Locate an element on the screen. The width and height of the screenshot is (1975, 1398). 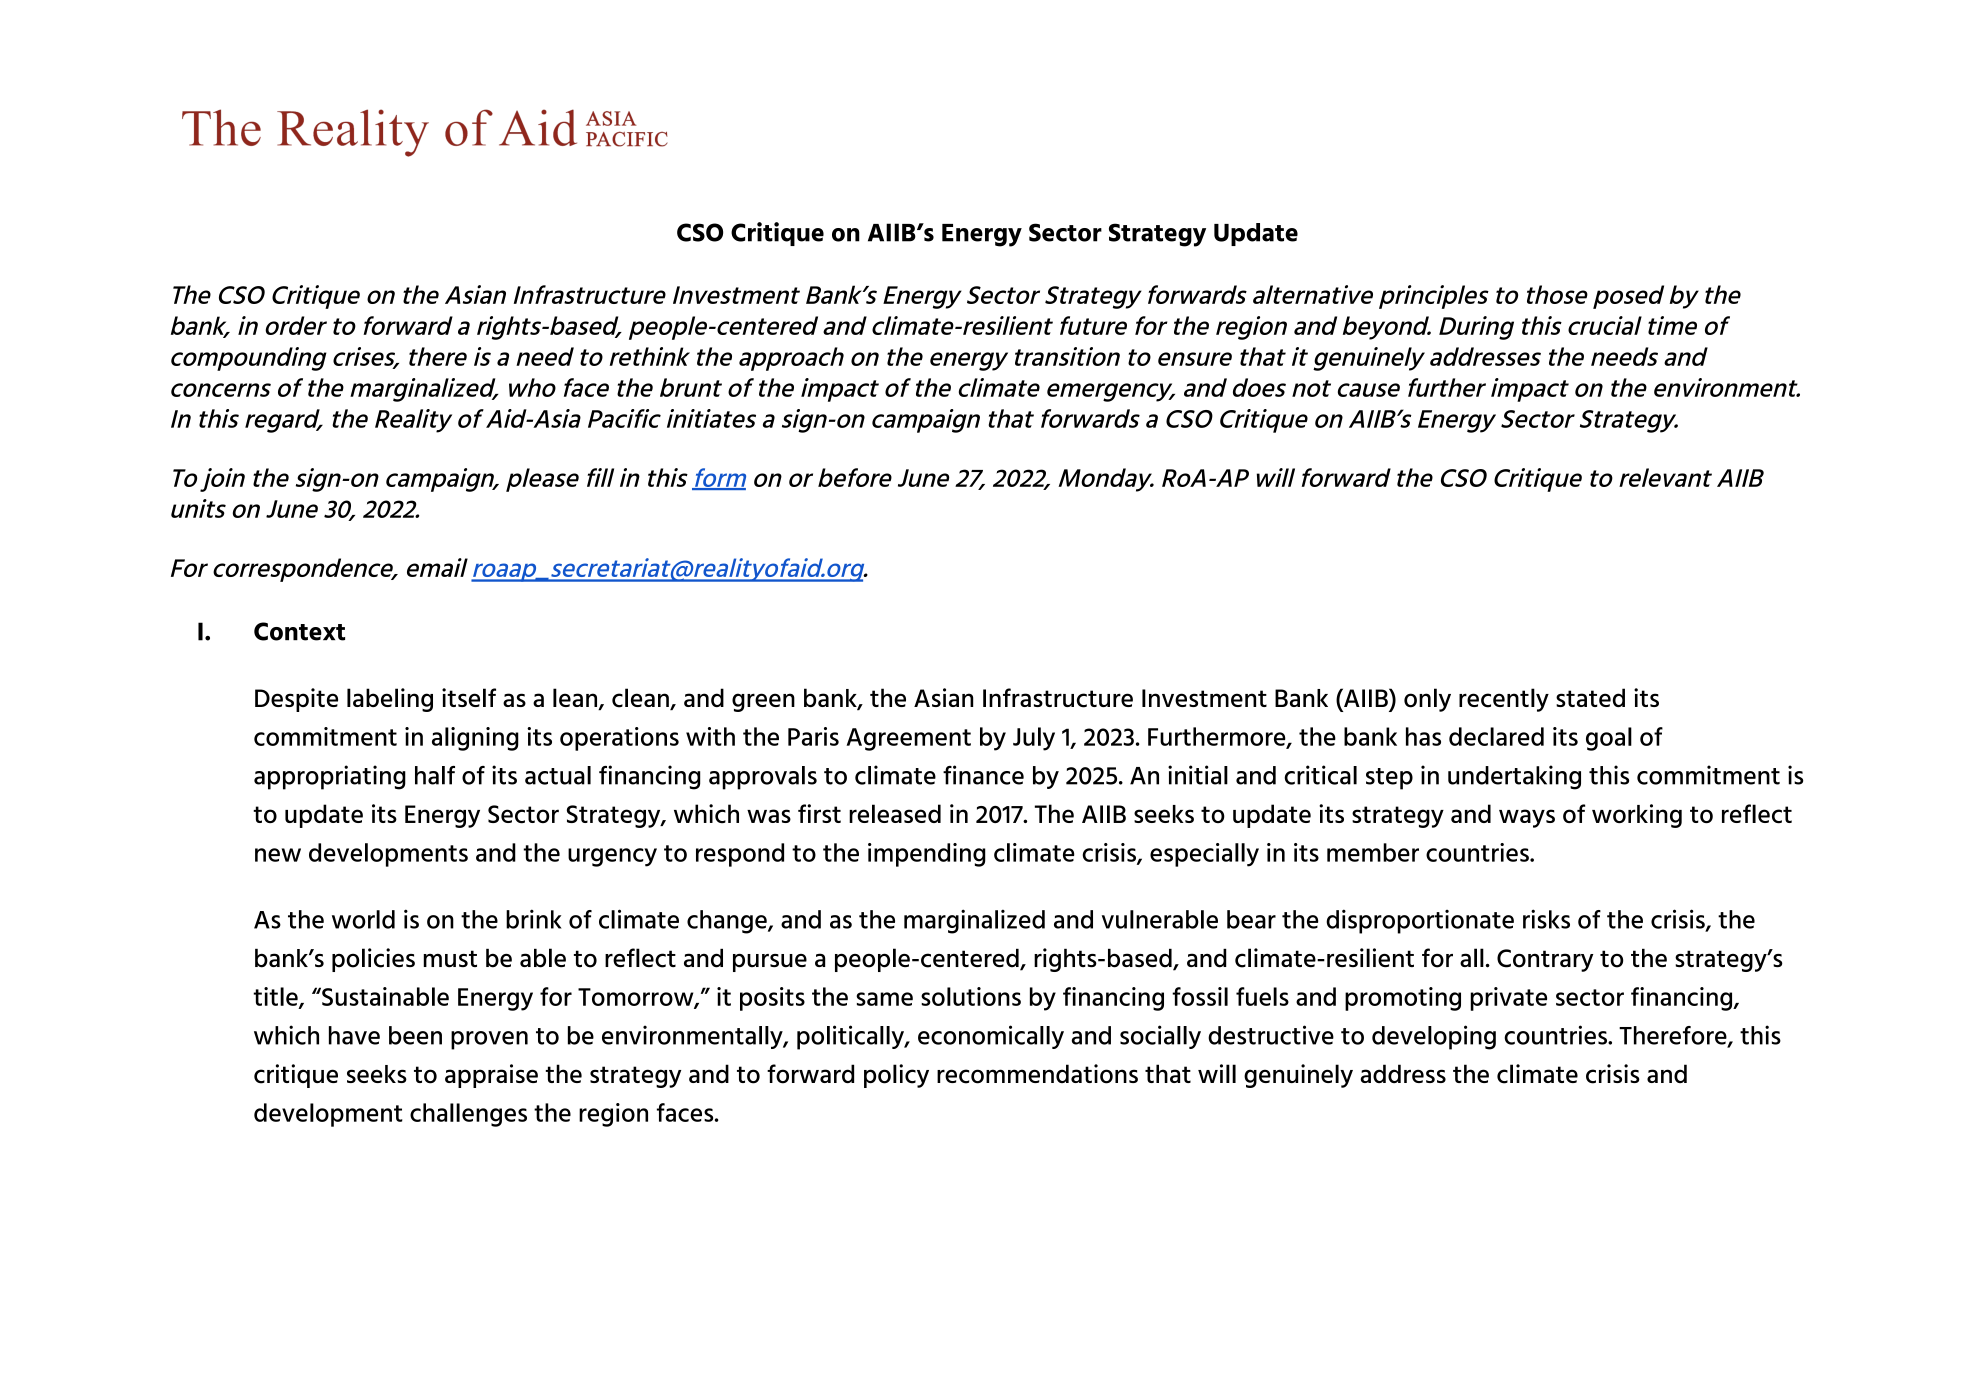
recently is located at coordinates (1504, 700).
